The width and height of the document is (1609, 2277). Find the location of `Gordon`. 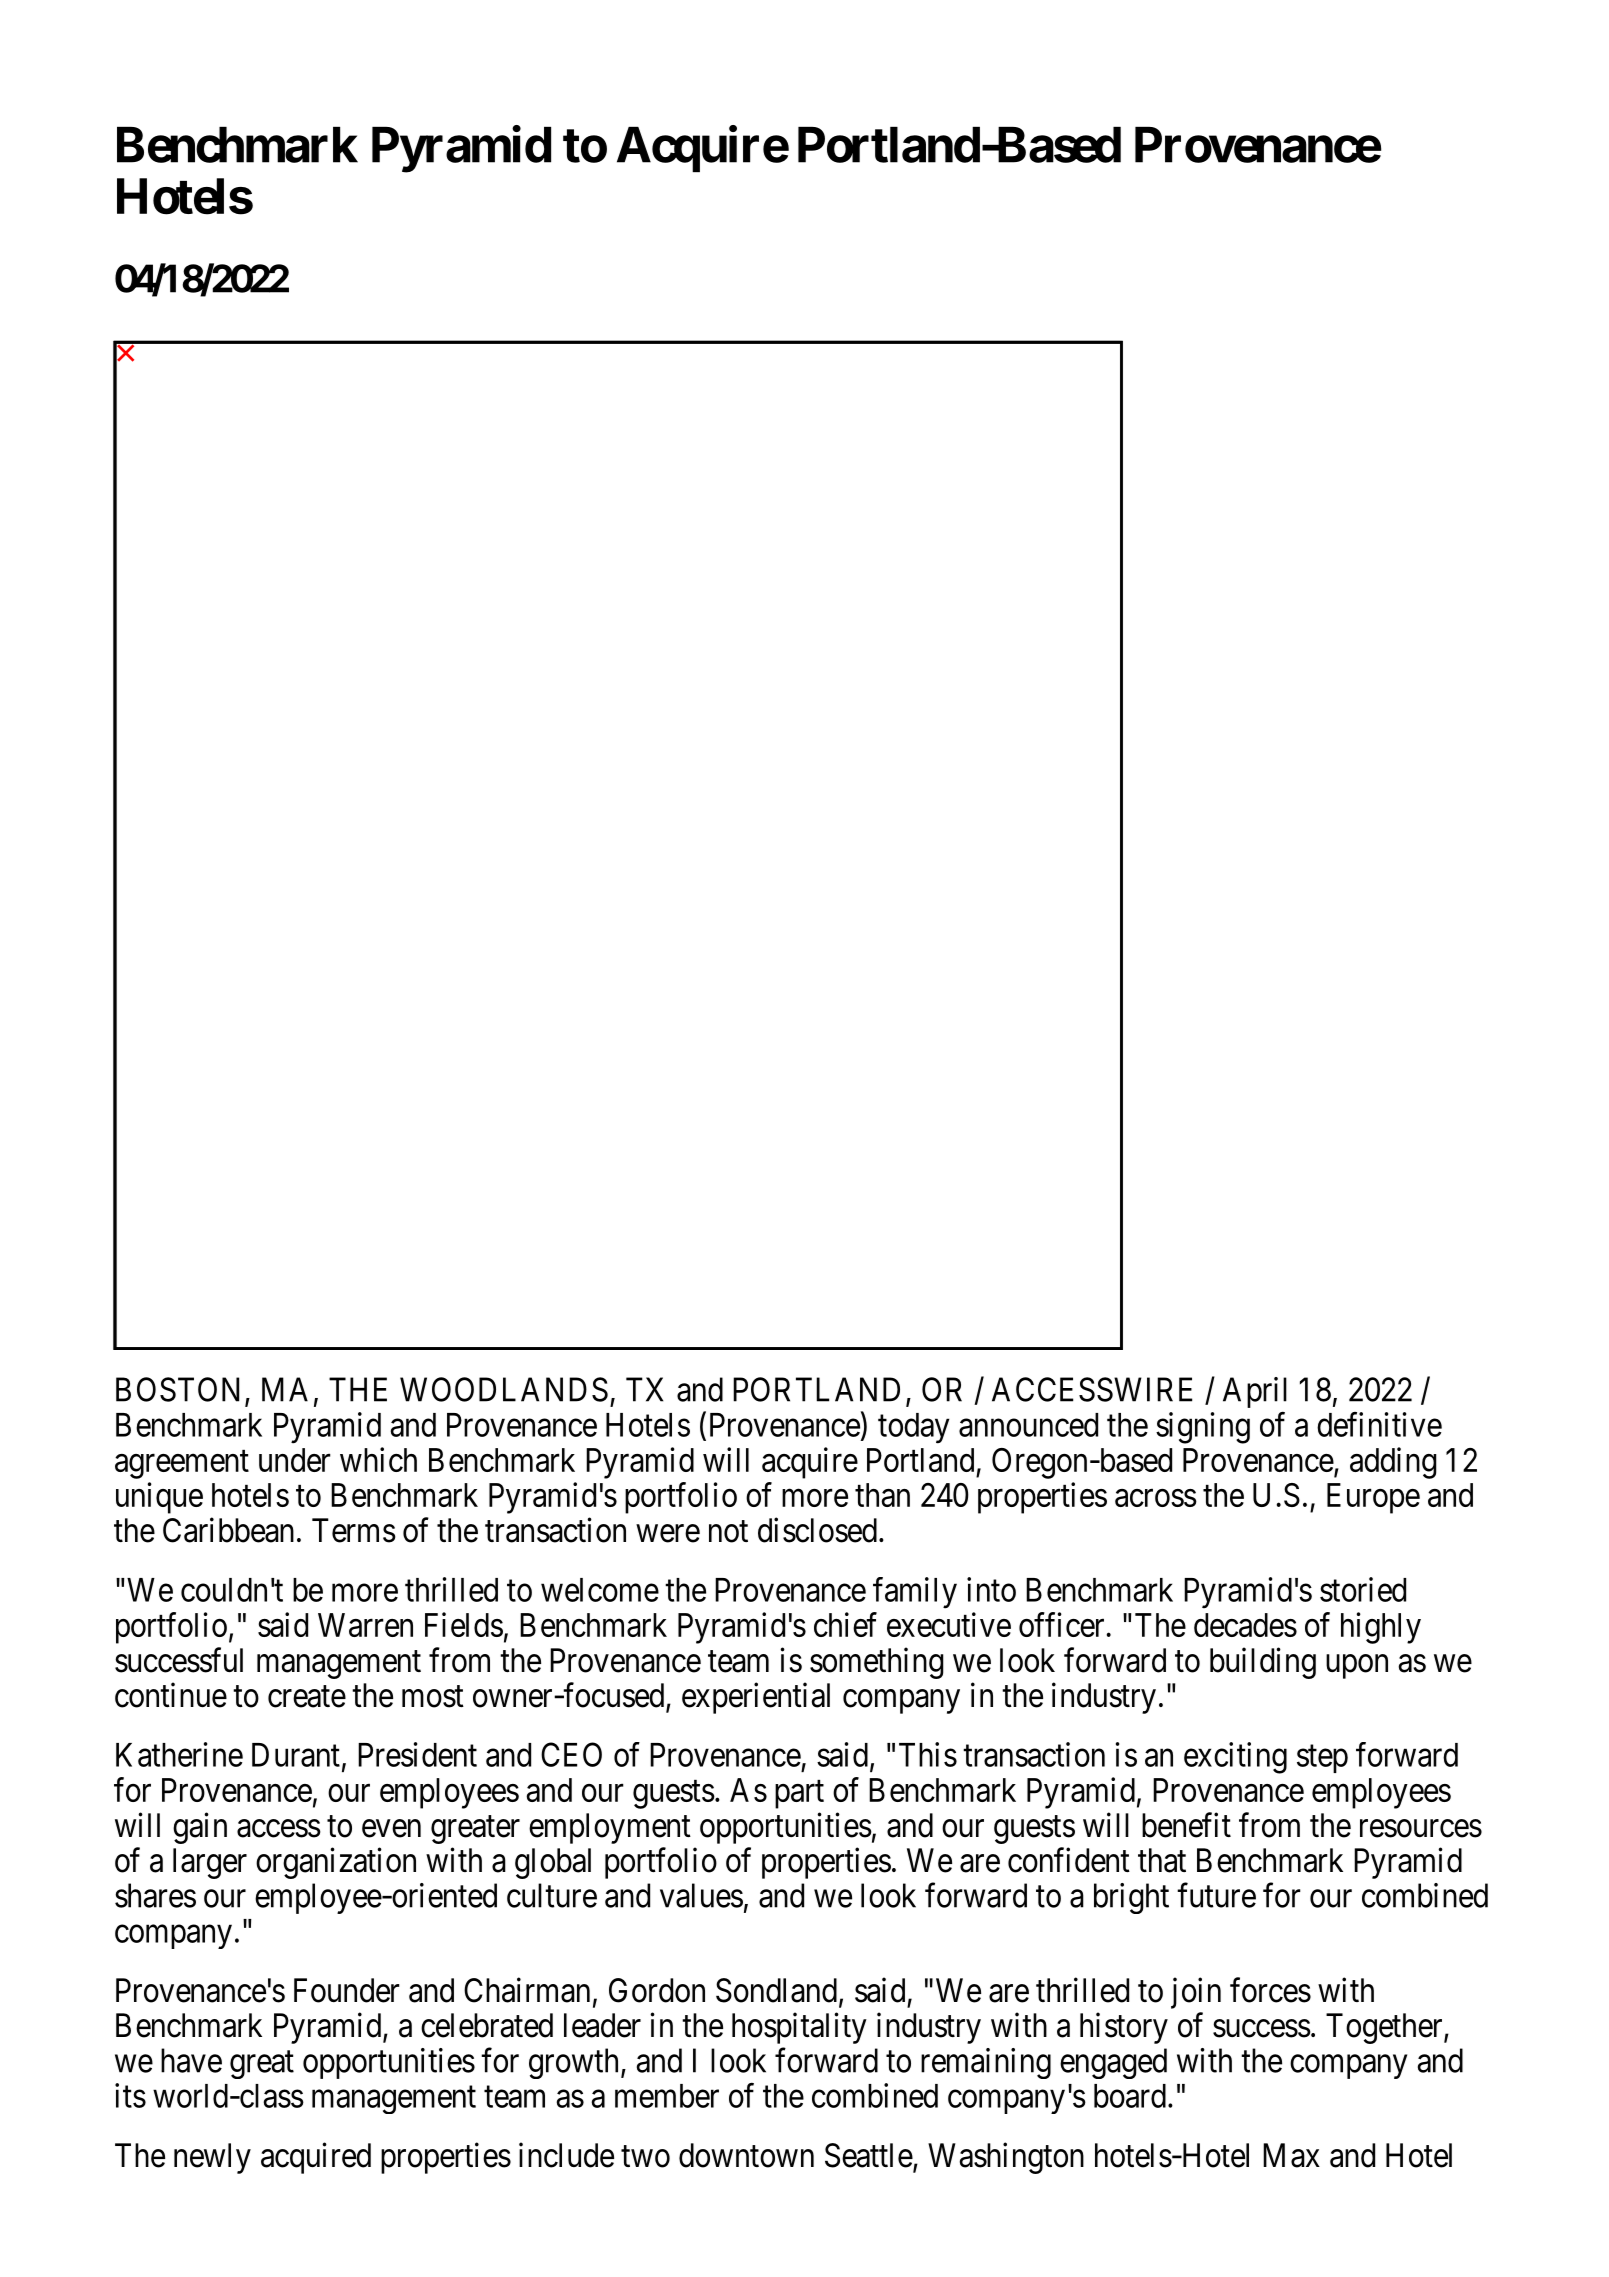

Gordon is located at coordinates (657, 1990).
